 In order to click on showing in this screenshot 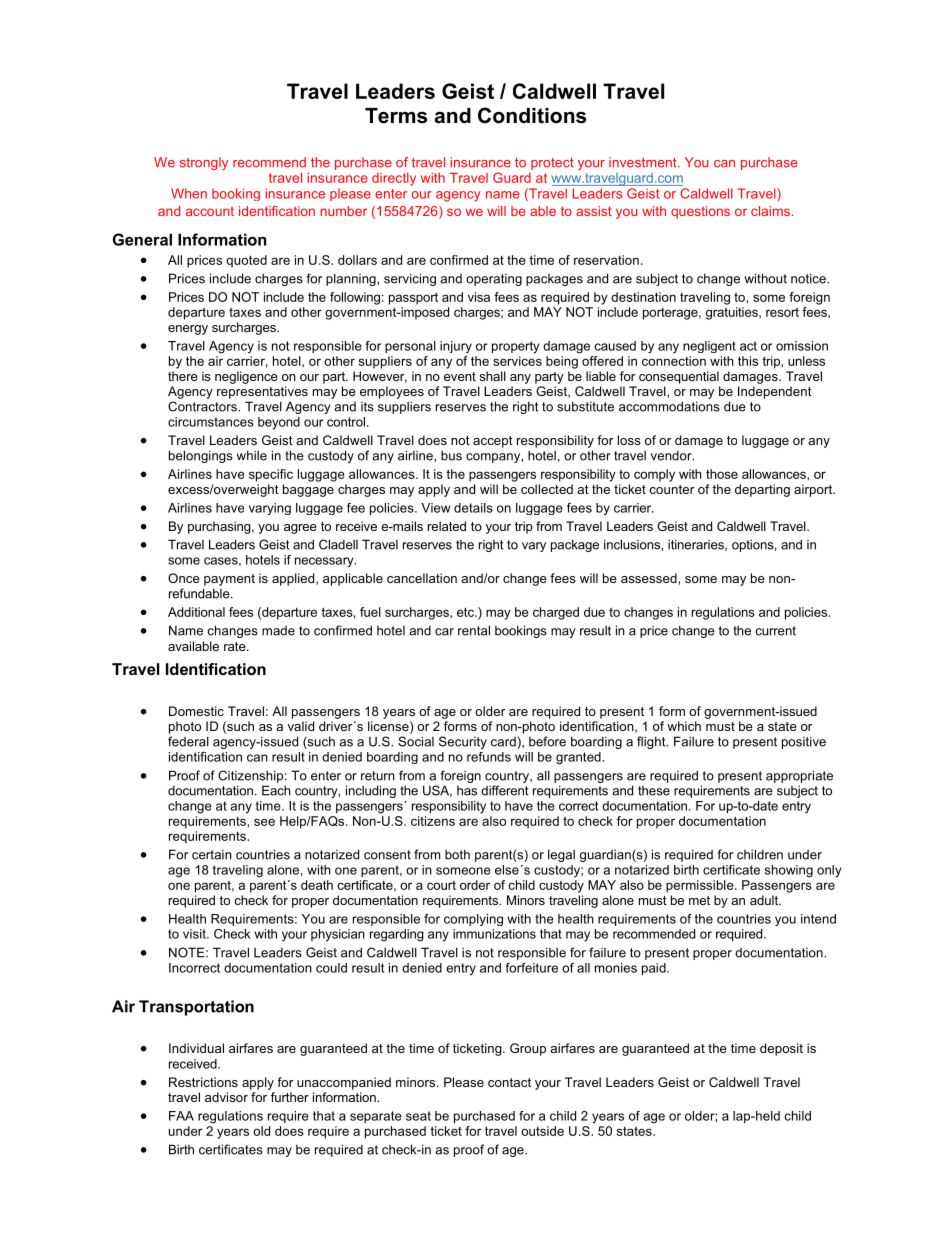, I will do `click(789, 871)`.
